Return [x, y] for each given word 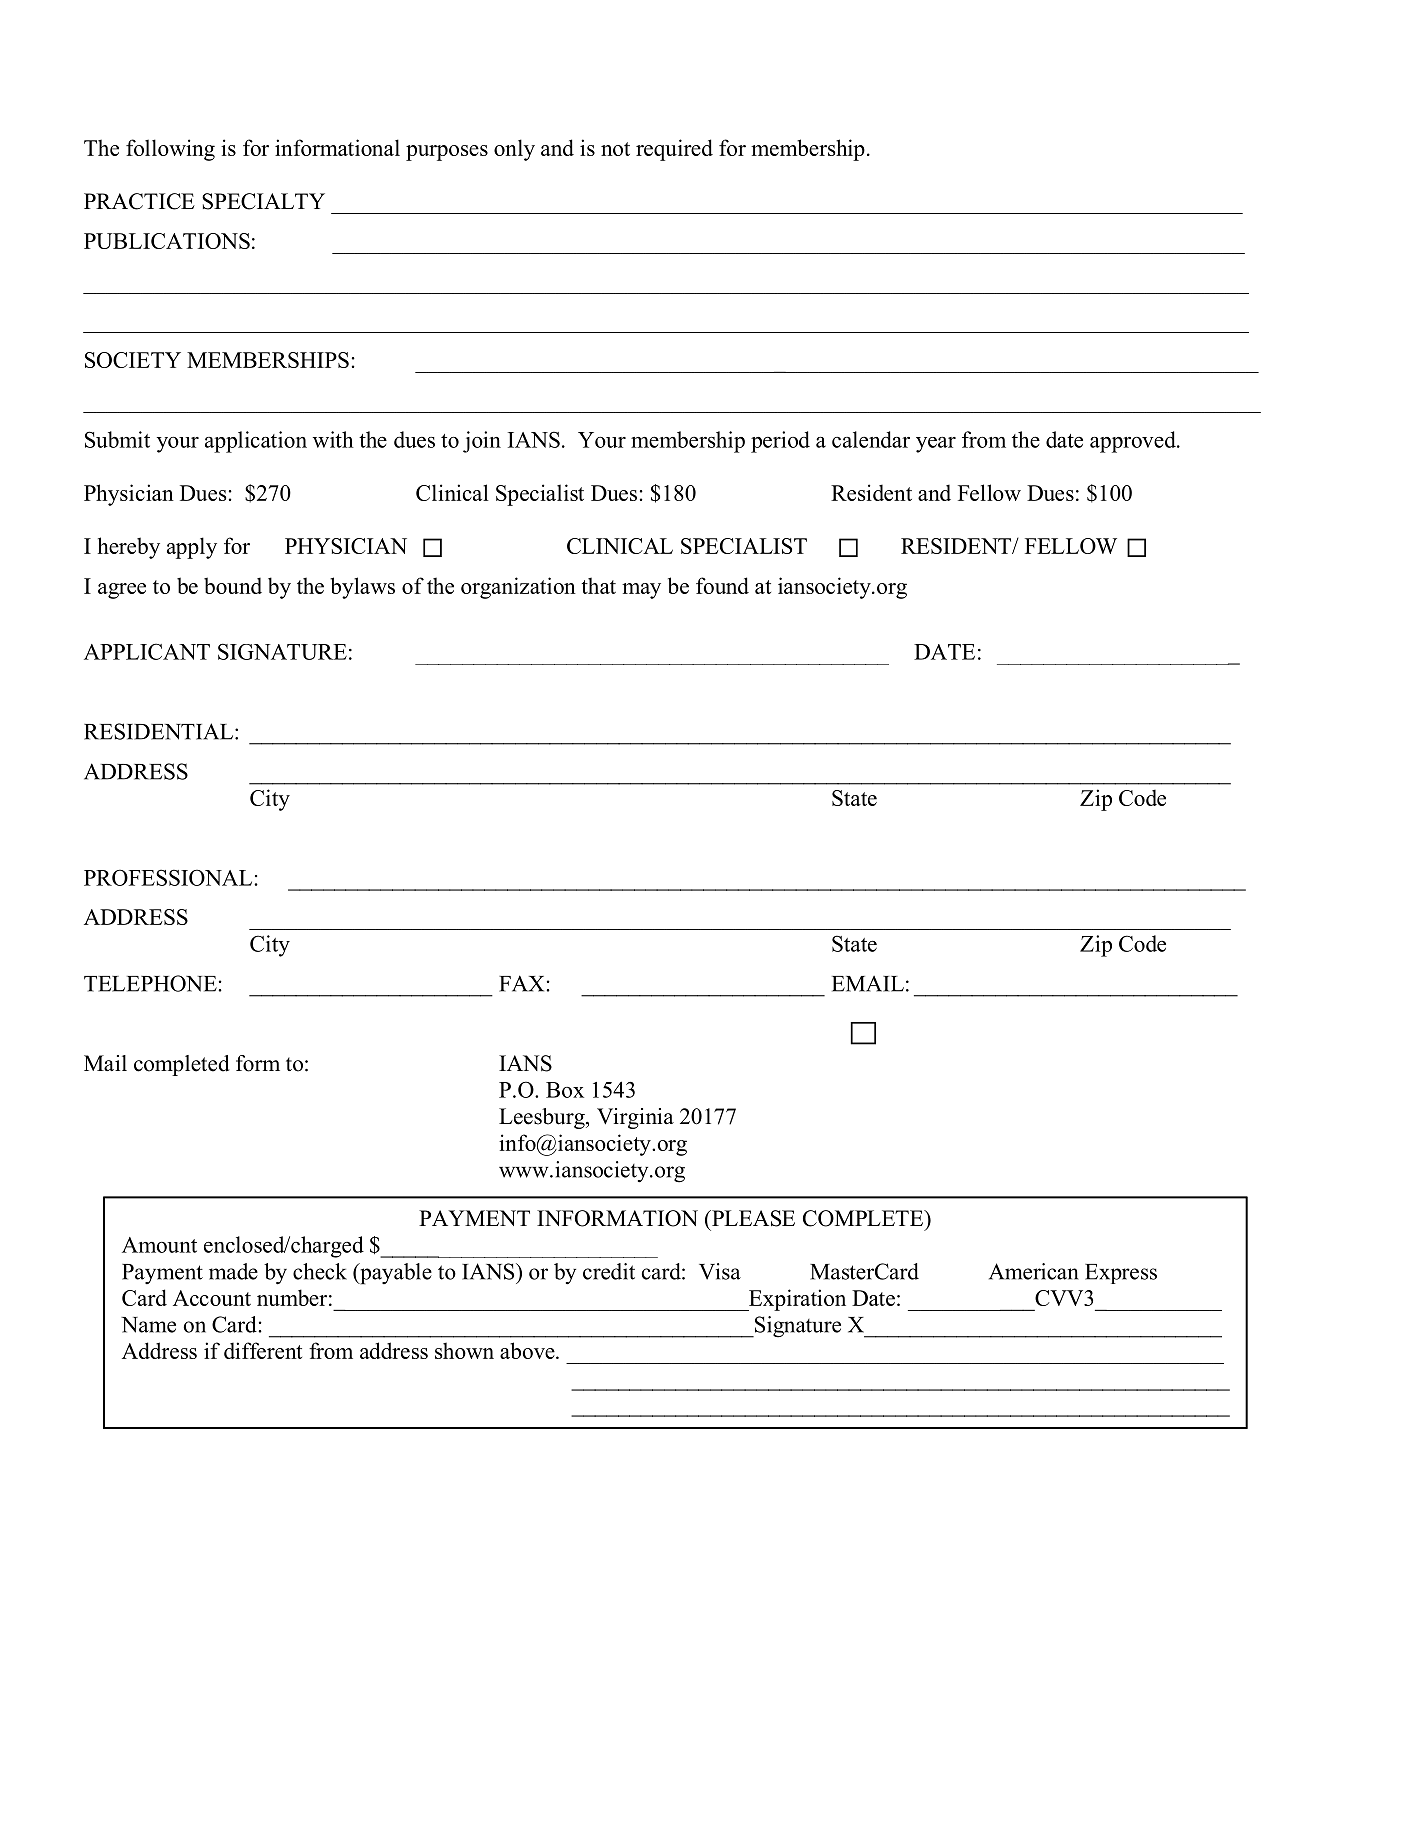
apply [192, 548]
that [598, 585]
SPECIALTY [263, 201]
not [615, 149]
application [256, 442]
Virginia [635, 1118]
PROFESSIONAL [169, 877]
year [936, 445]
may [641, 591]
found [722, 585]
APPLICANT [147, 651]
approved [1134, 442]
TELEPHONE [150, 983]
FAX [521, 983]
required [674, 150]
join [482, 442]
